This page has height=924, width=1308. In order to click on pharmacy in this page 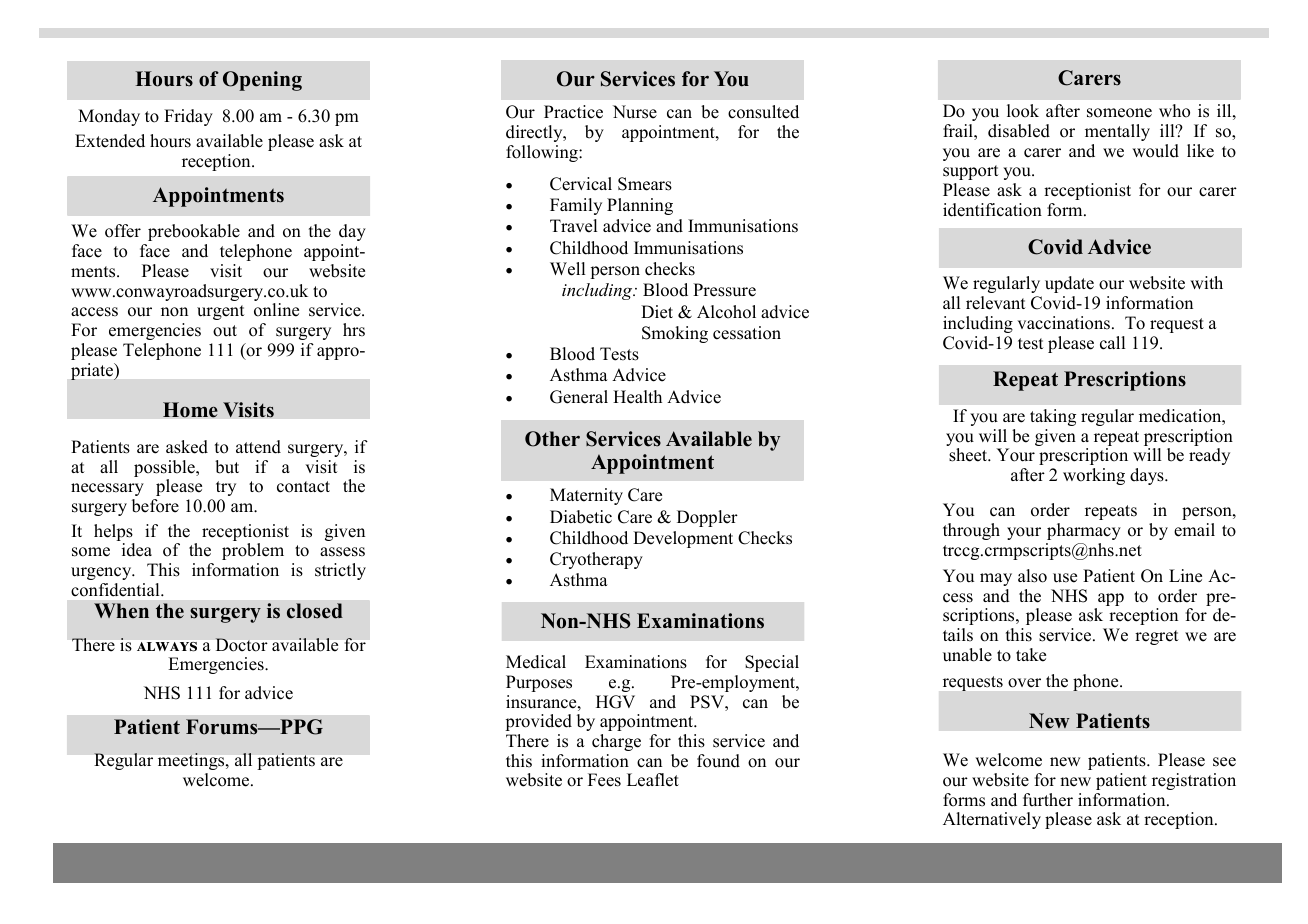, I will do `click(1084, 531)`.
